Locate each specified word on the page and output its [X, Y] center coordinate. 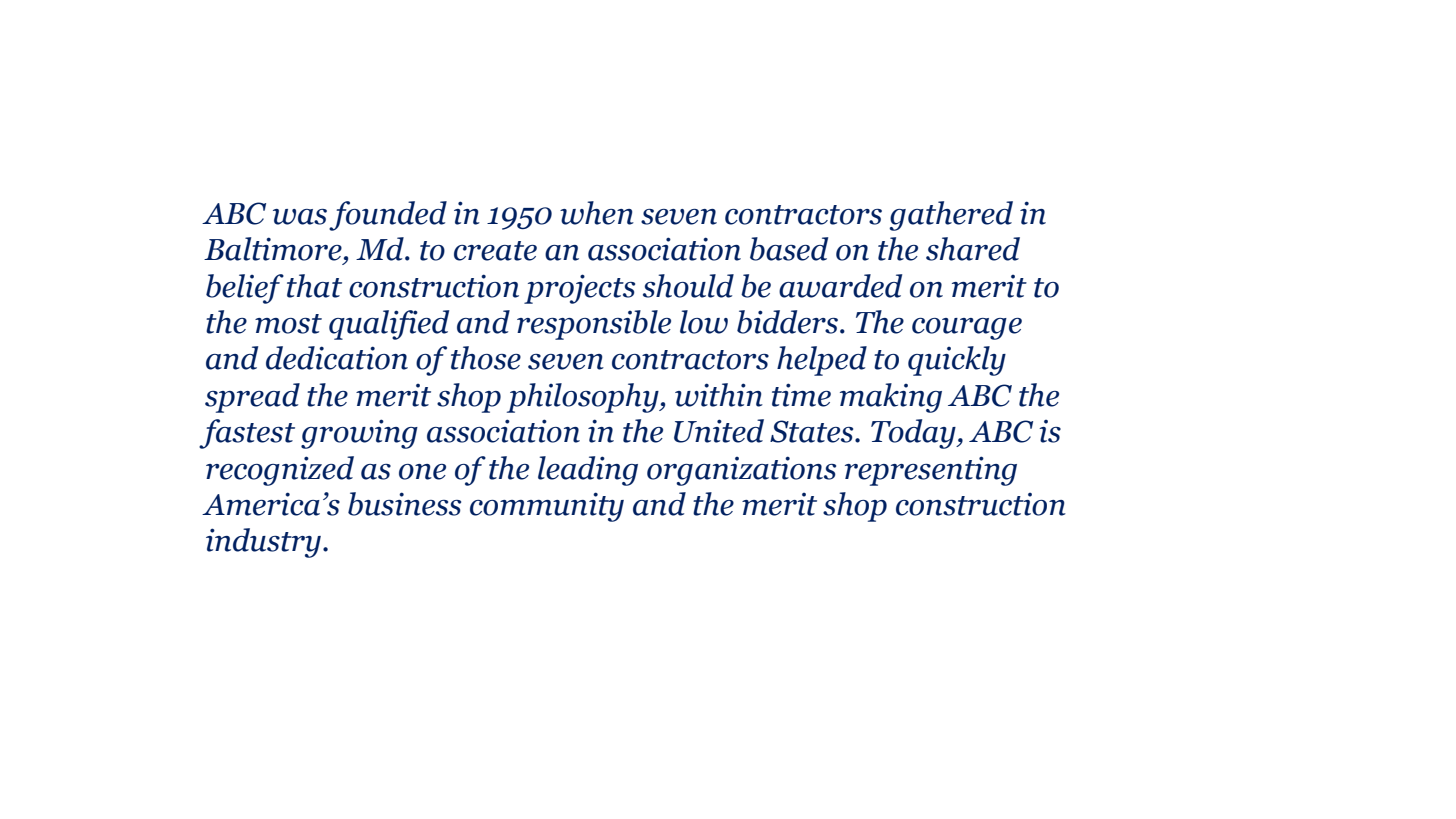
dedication [337, 358]
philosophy [584, 398]
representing [931, 471]
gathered [951, 216]
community [547, 507]
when [597, 213]
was [300, 217]
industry [263, 543]
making [891, 398]
